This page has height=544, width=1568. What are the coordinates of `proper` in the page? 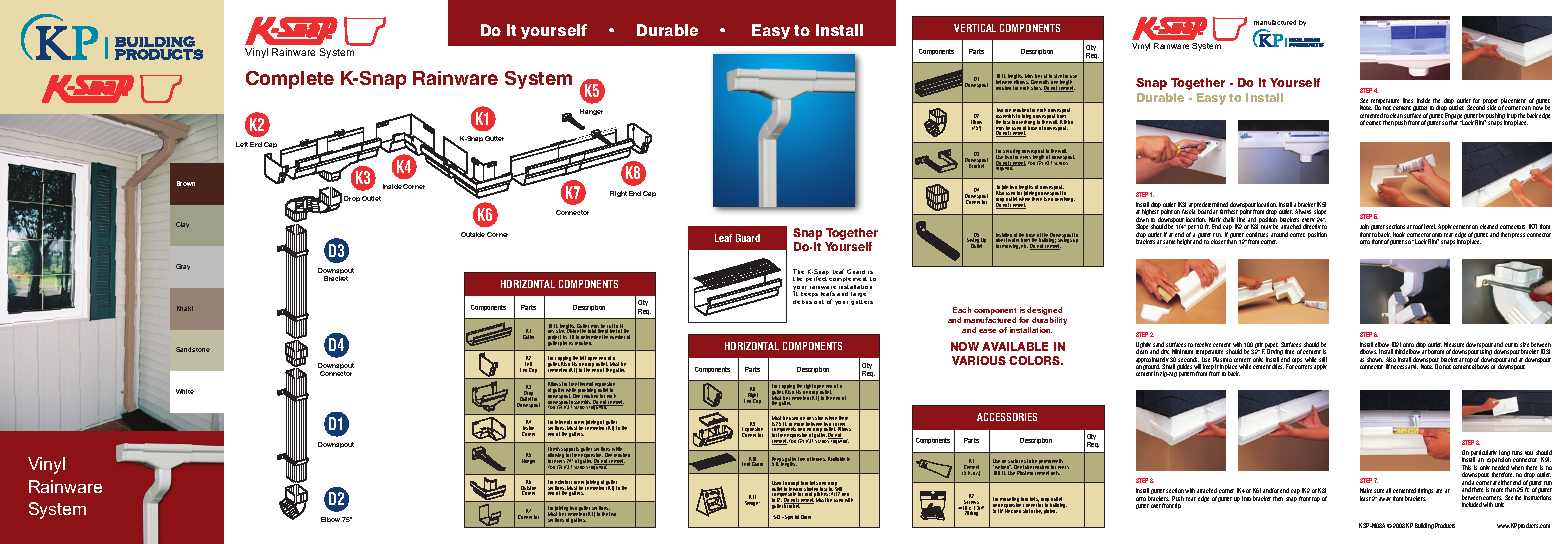 It's located at (1491, 103).
